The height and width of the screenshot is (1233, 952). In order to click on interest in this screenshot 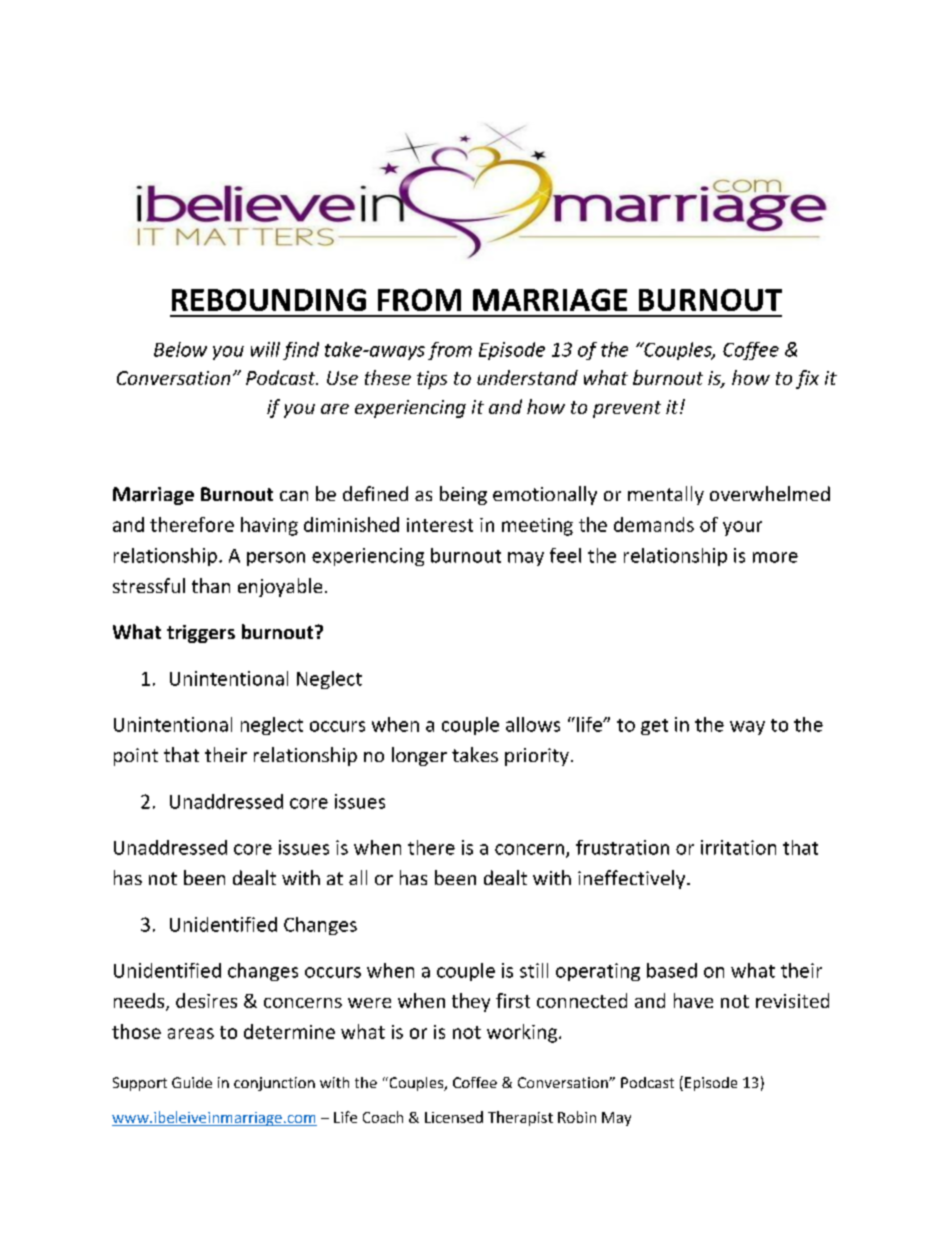, I will do `click(440, 525)`.
